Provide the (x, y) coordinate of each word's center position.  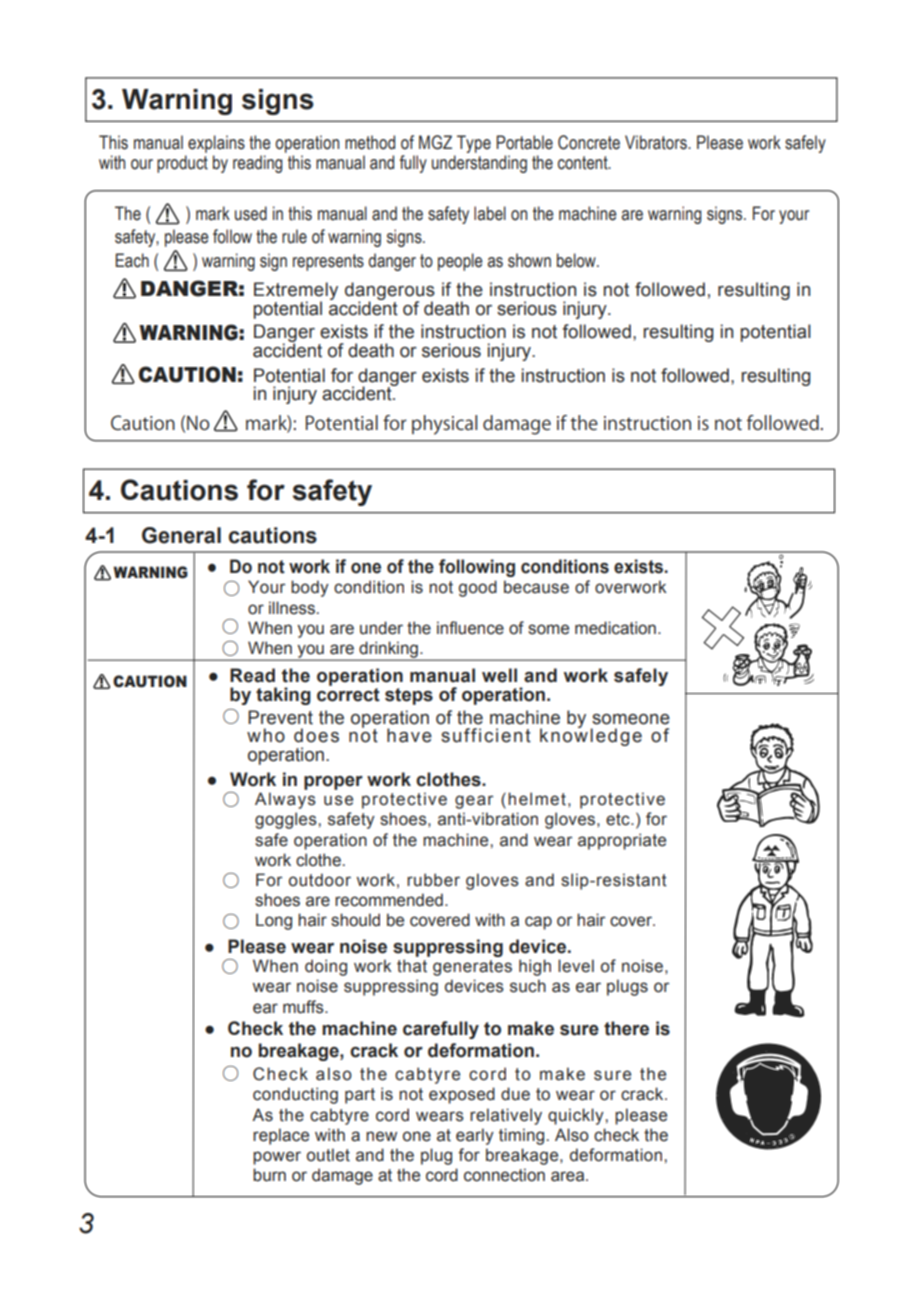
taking (283, 696)
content (584, 163)
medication (615, 628)
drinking (388, 650)
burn (269, 1175)
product (182, 164)
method (370, 142)
